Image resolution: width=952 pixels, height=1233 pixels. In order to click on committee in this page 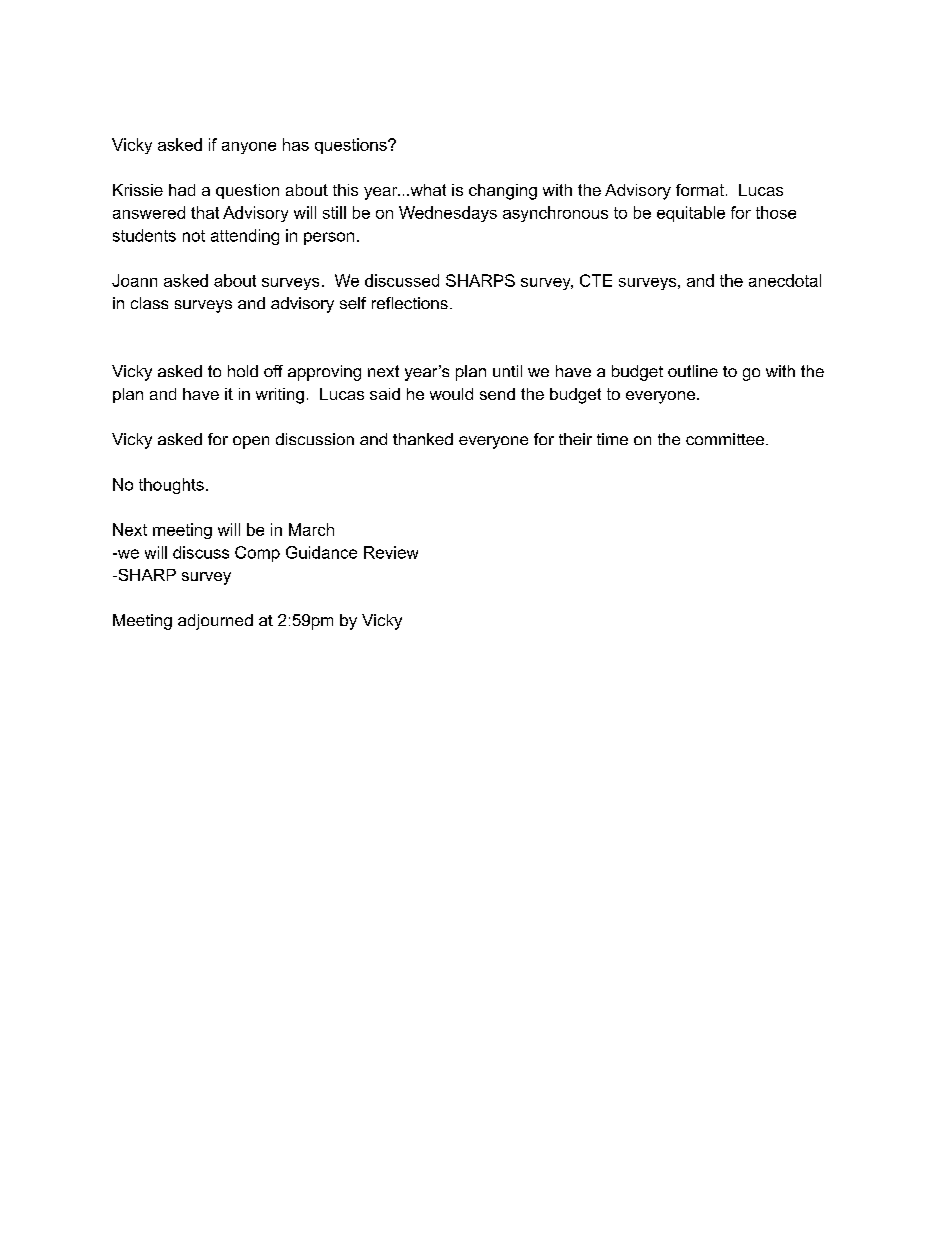, I will do `click(725, 439)`.
